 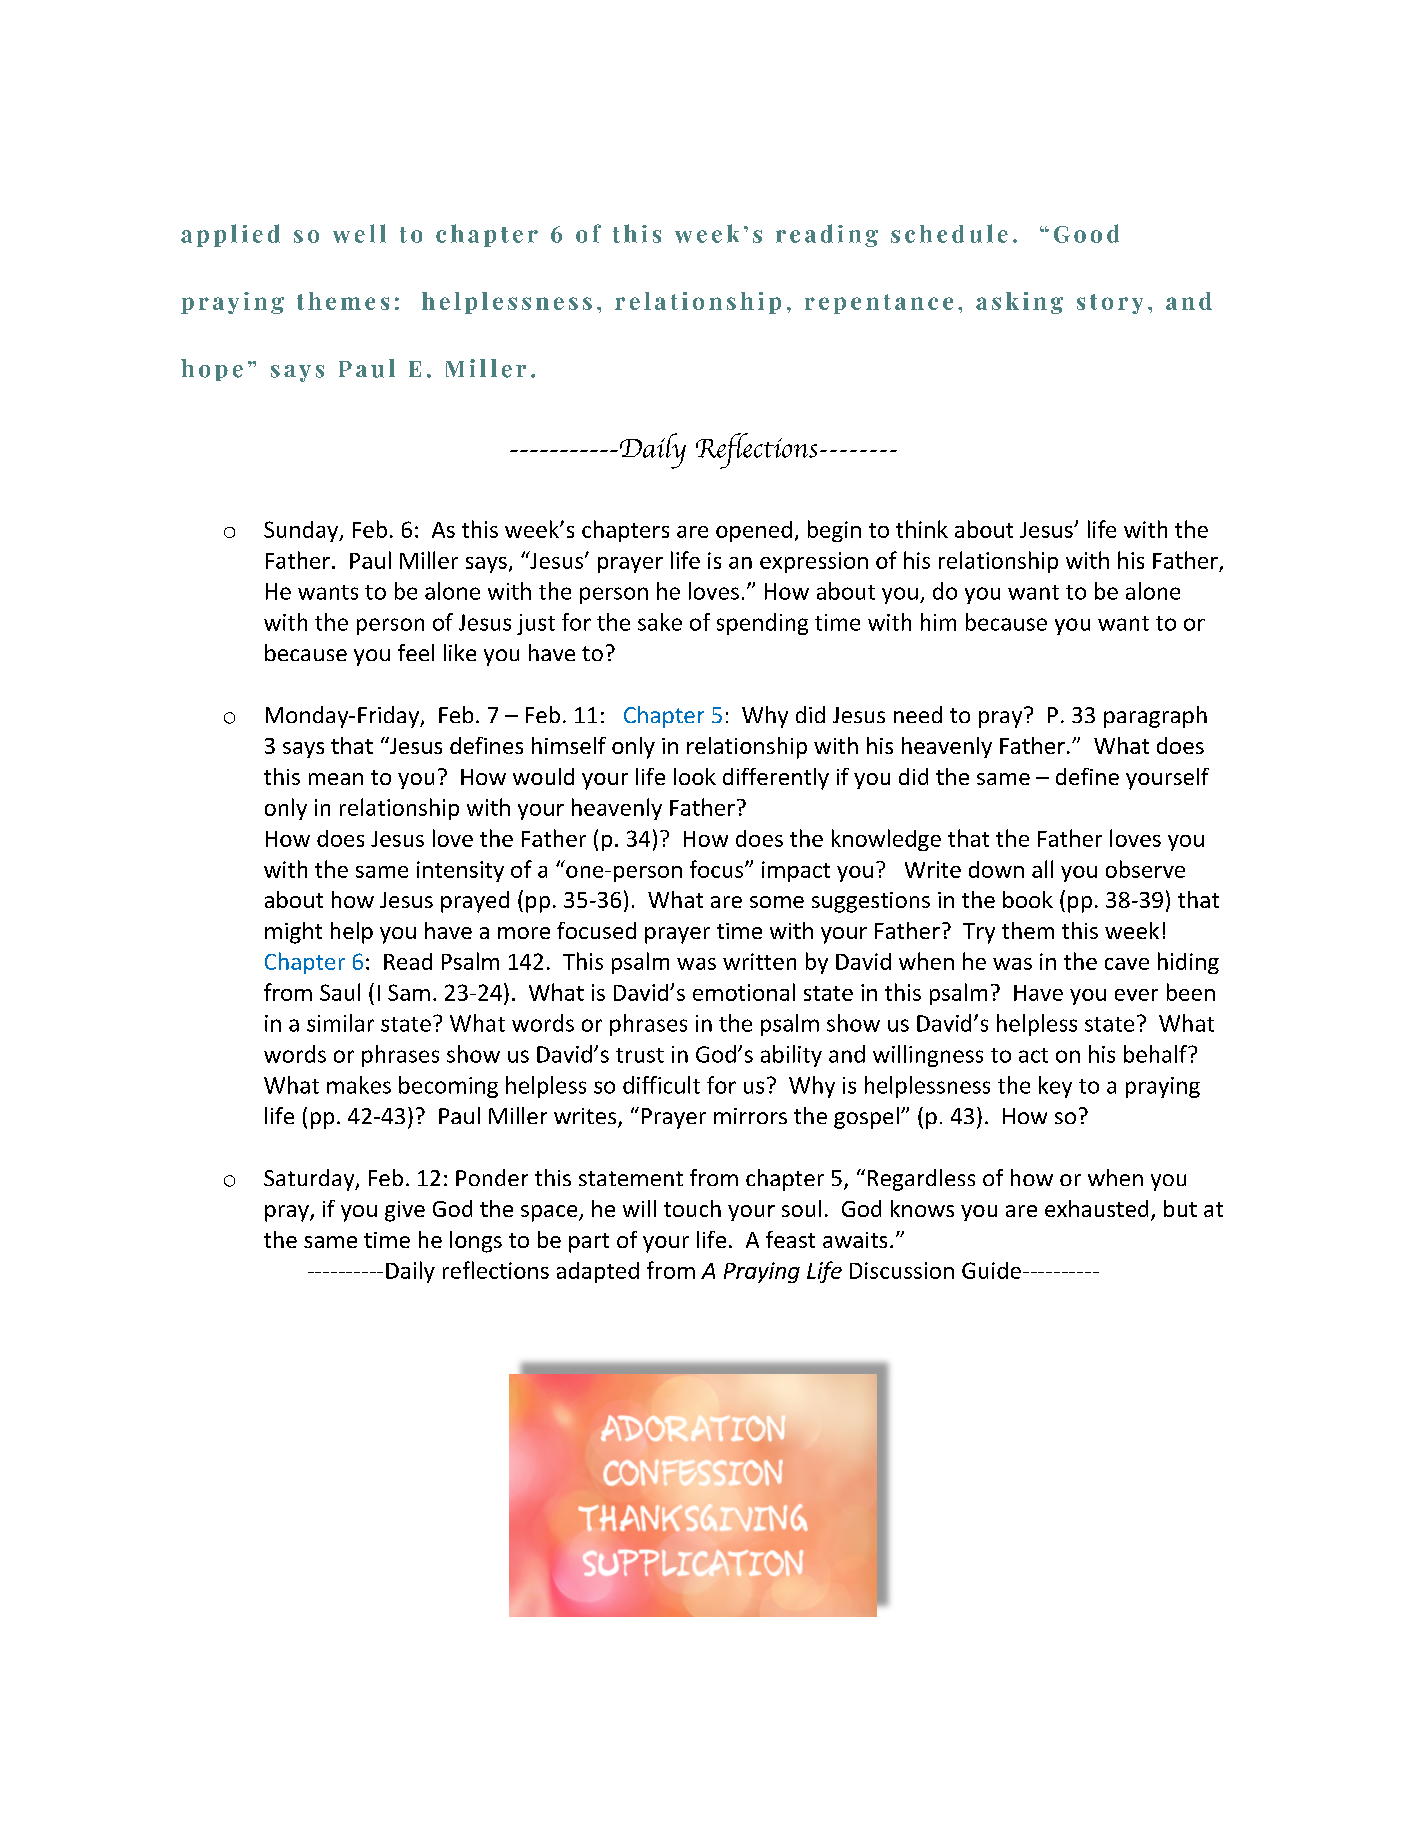 I want to click on Good, so click(x=1086, y=233).
